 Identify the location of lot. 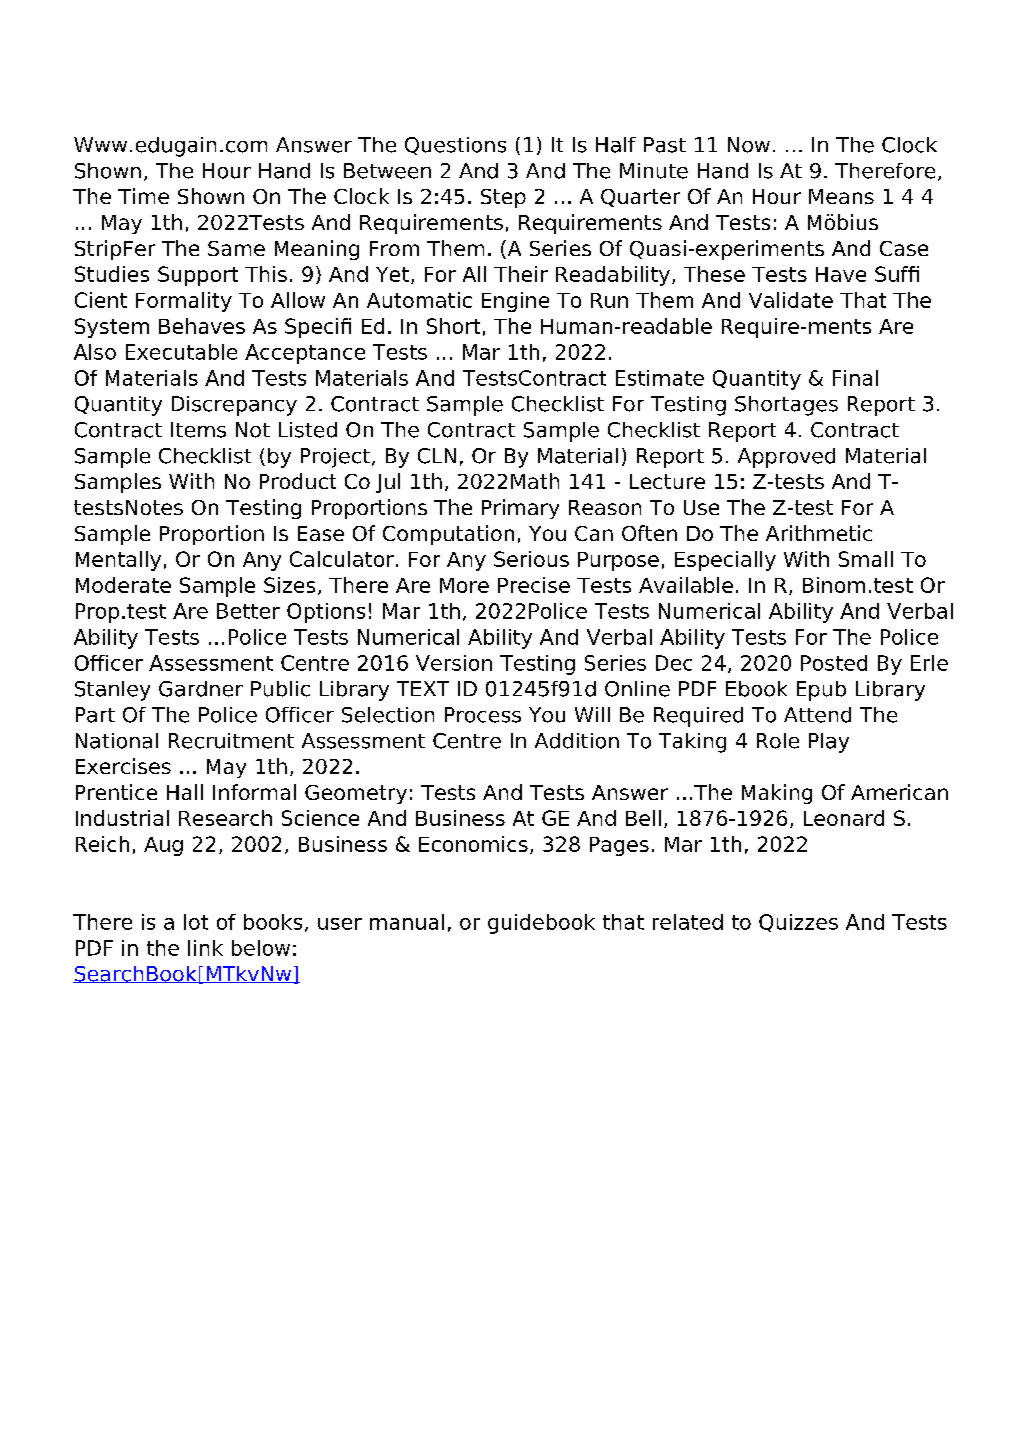
(196, 922).
